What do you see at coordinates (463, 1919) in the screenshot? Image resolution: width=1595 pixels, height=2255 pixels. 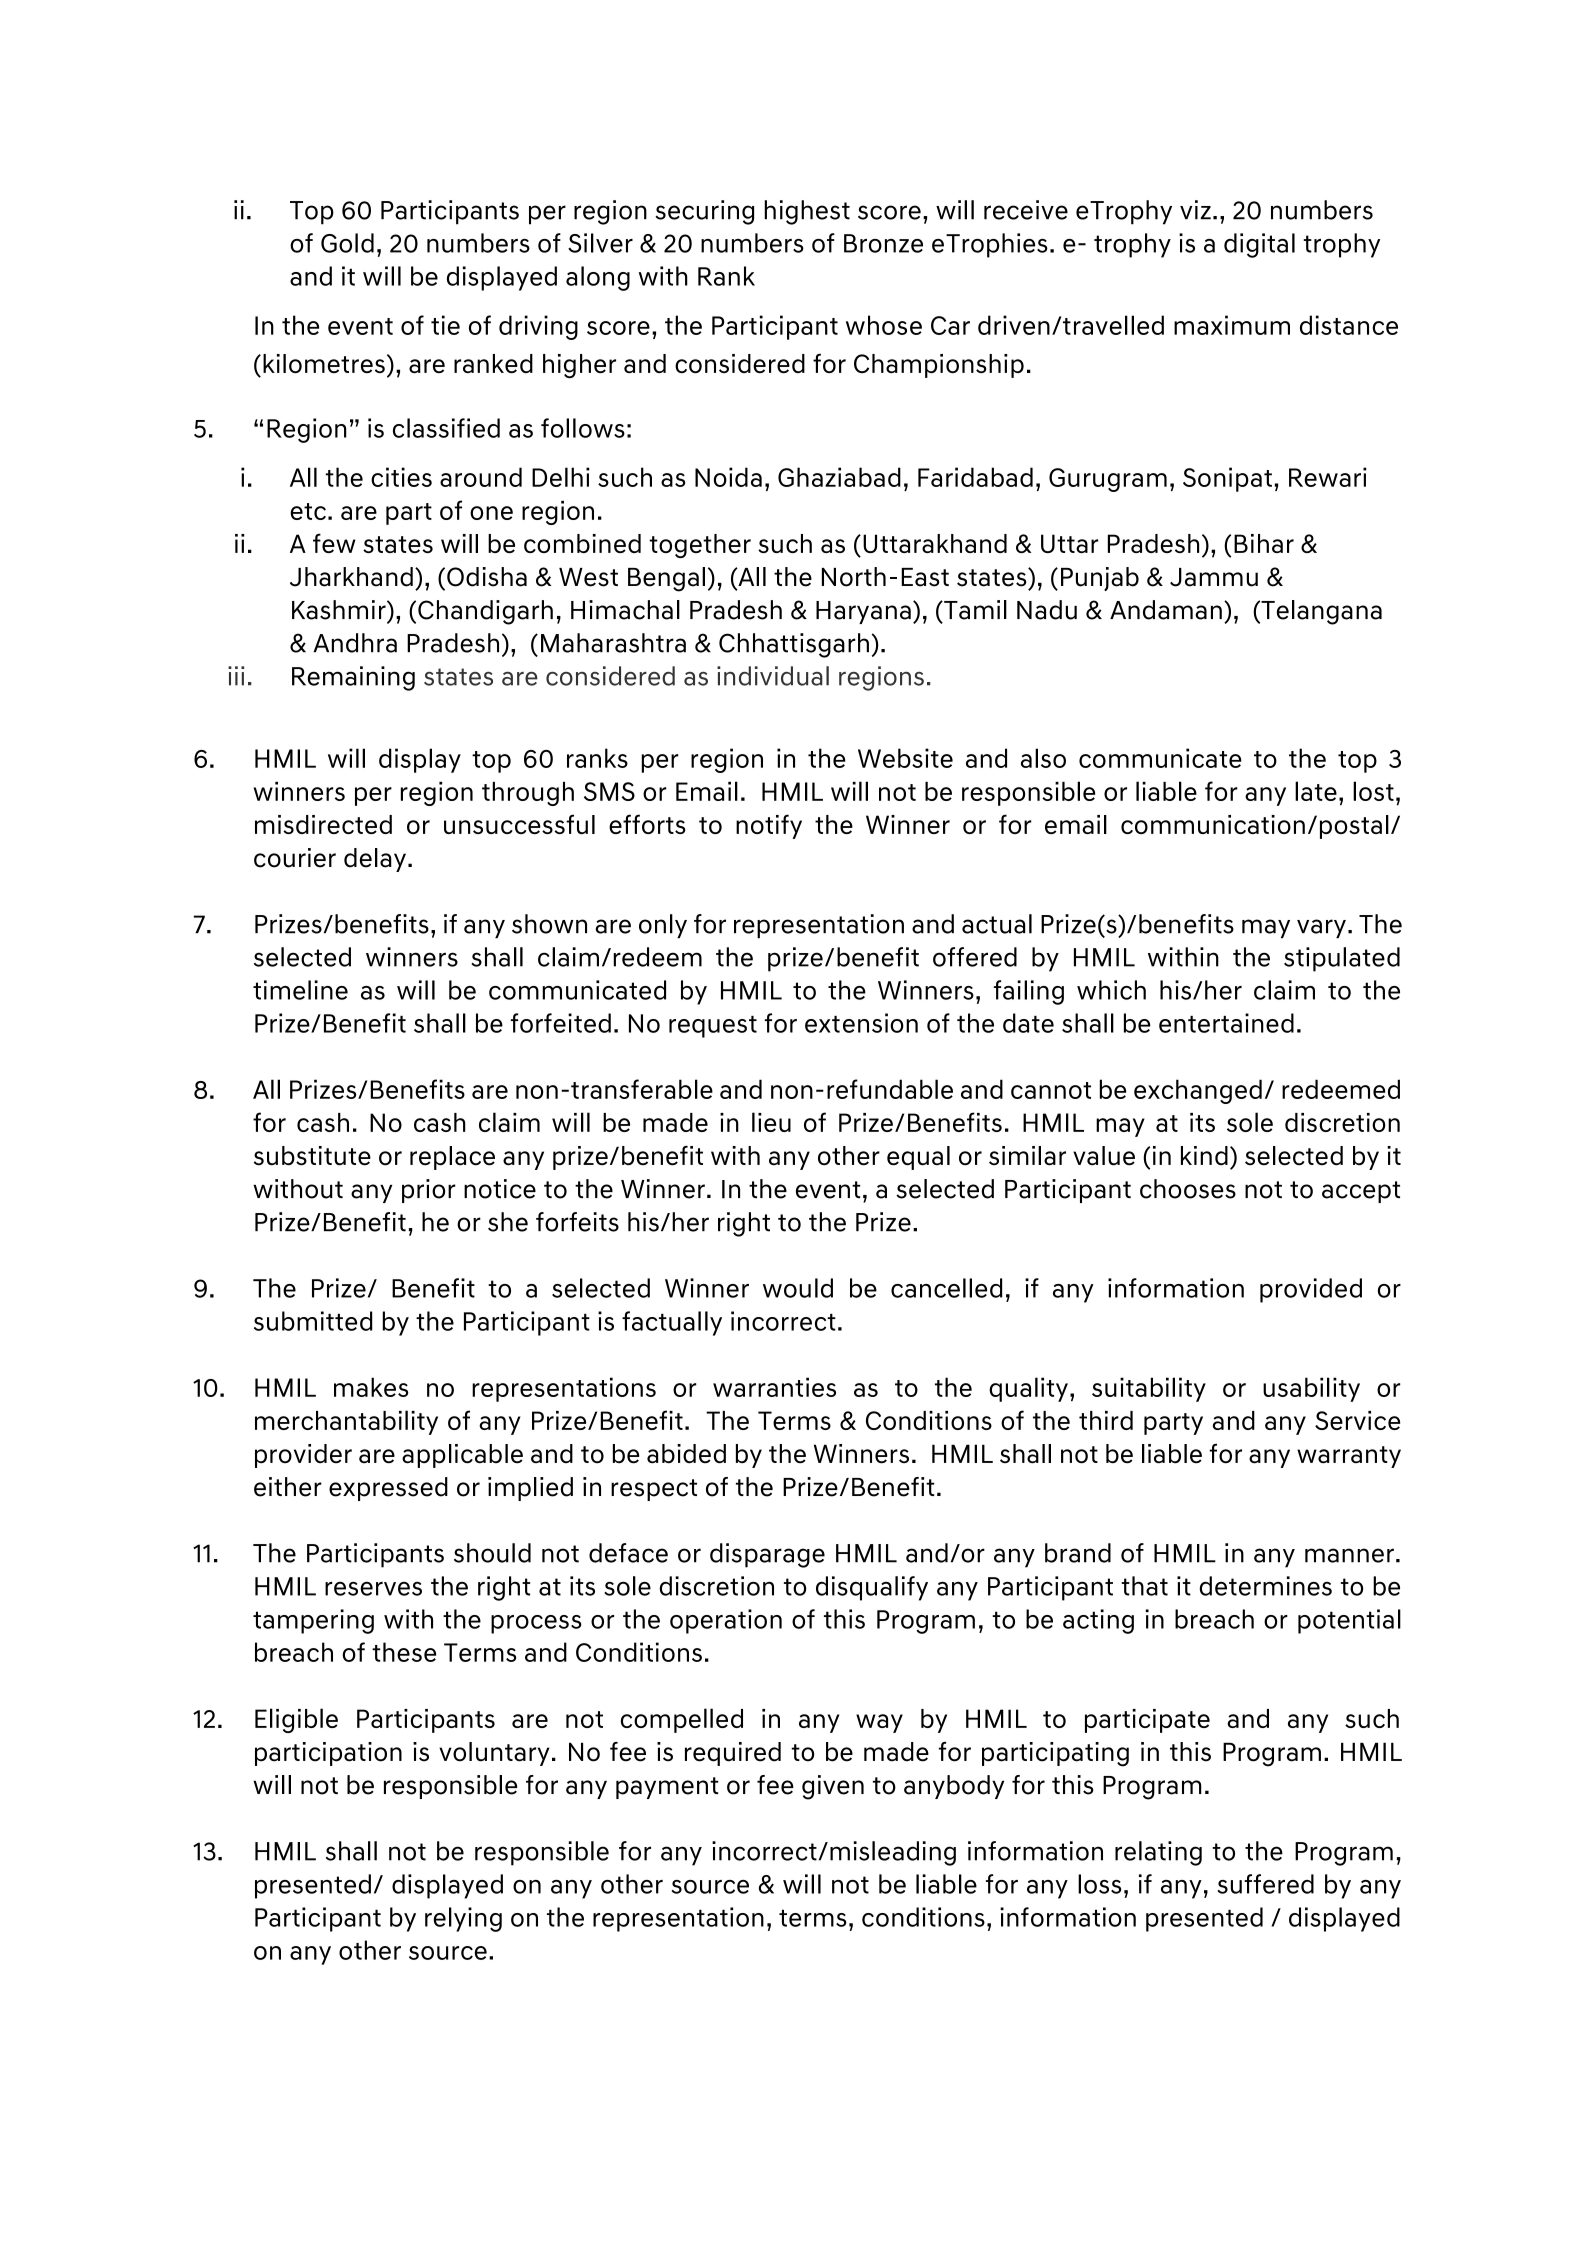 I see `relying` at bounding box center [463, 1919].
